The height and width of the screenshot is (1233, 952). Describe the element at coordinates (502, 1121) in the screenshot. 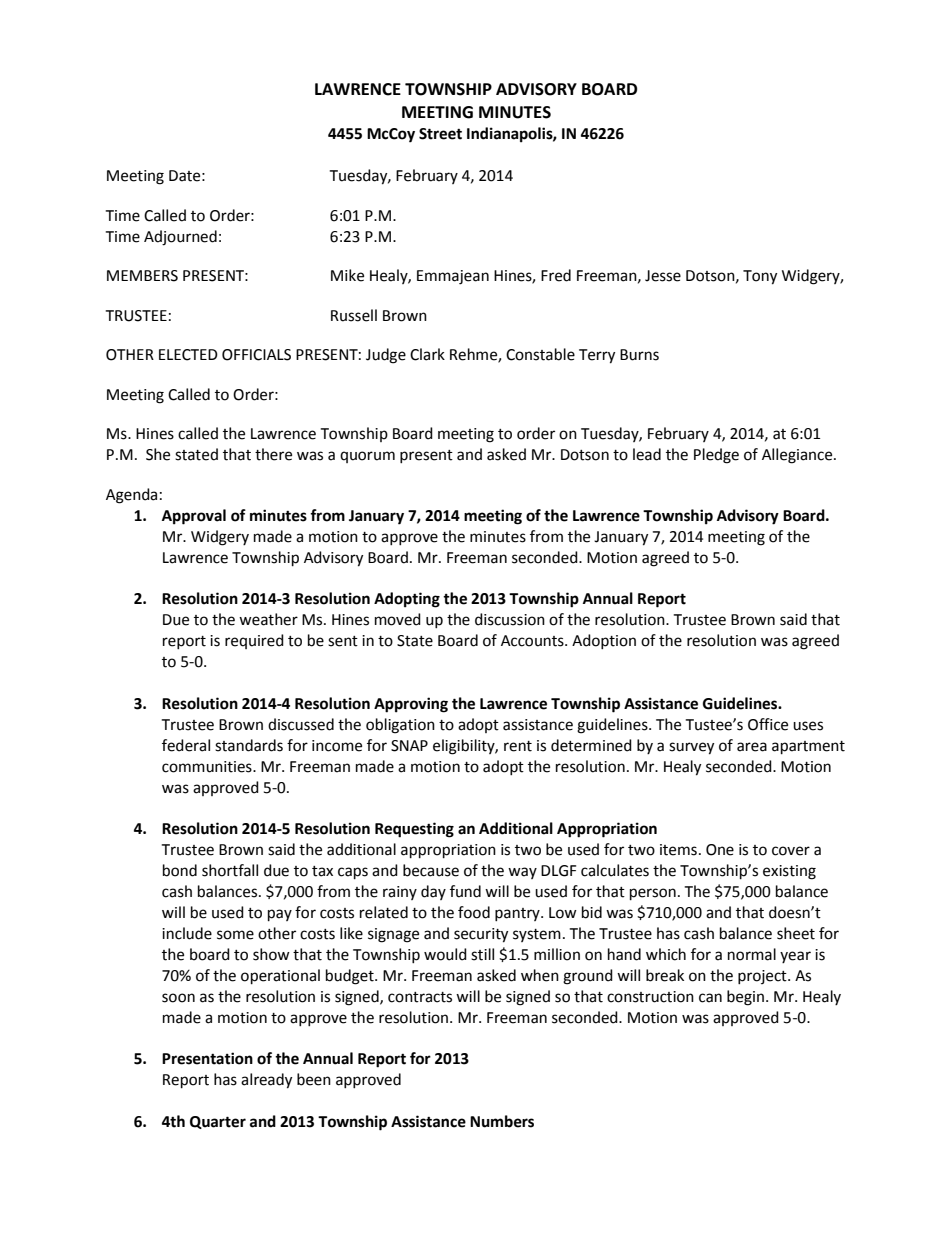

I see `Numbers` at that location.
